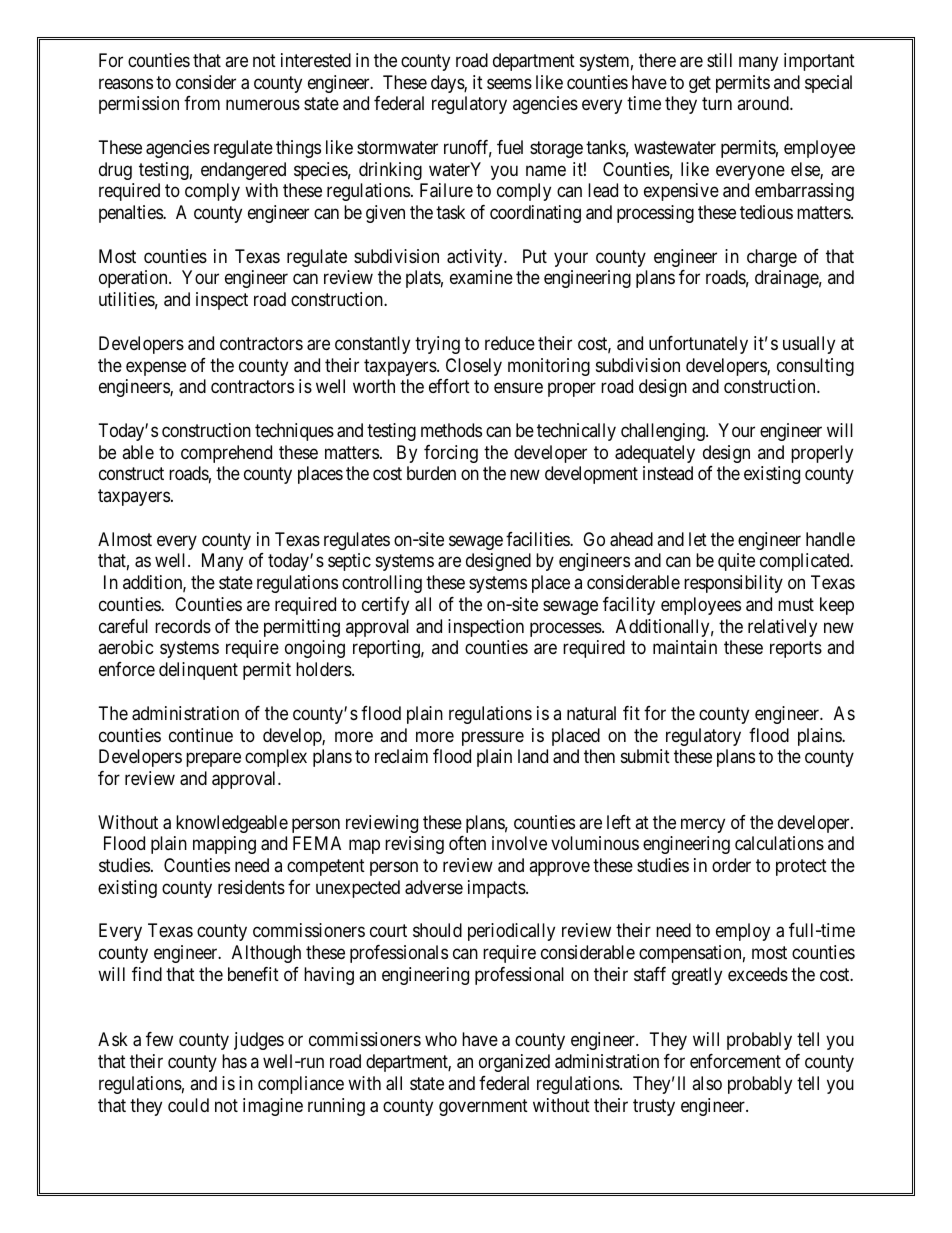 Image resolution: width=952 pixels, height=1233 pixels. What do you see at coordinates (764, 103) in the page?
I see `around` at bounding box center [764, 103].
